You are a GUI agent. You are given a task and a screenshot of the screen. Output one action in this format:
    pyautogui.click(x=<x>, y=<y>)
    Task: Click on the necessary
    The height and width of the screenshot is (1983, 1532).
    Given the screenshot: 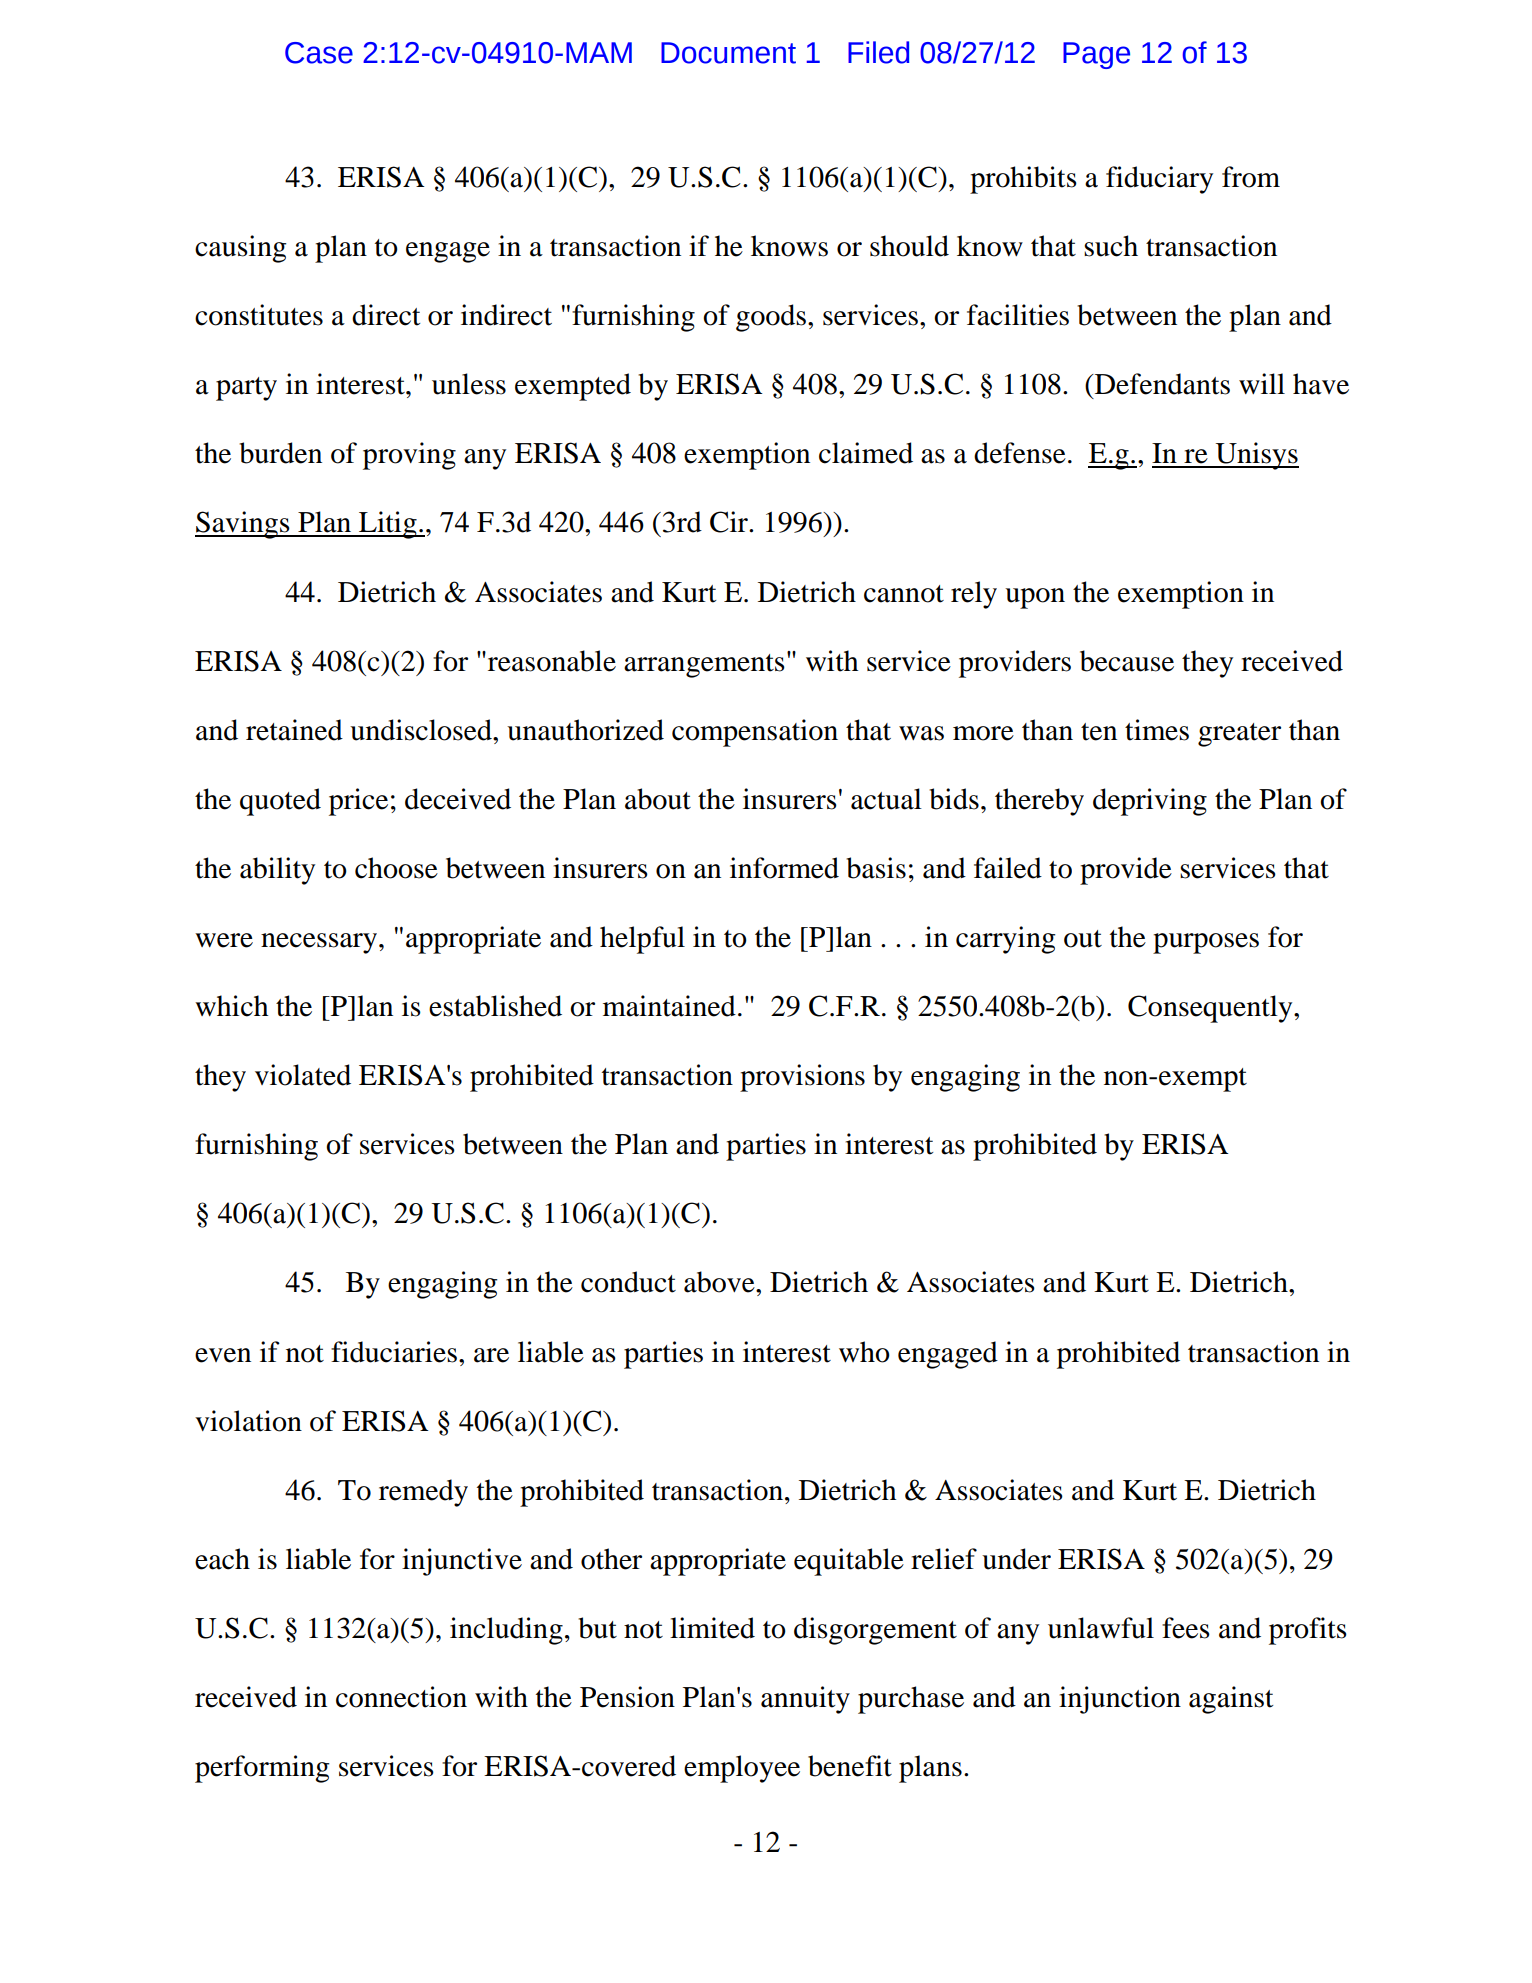 What is the action you would take?
    pyautogui.click(x=320, y=943)
